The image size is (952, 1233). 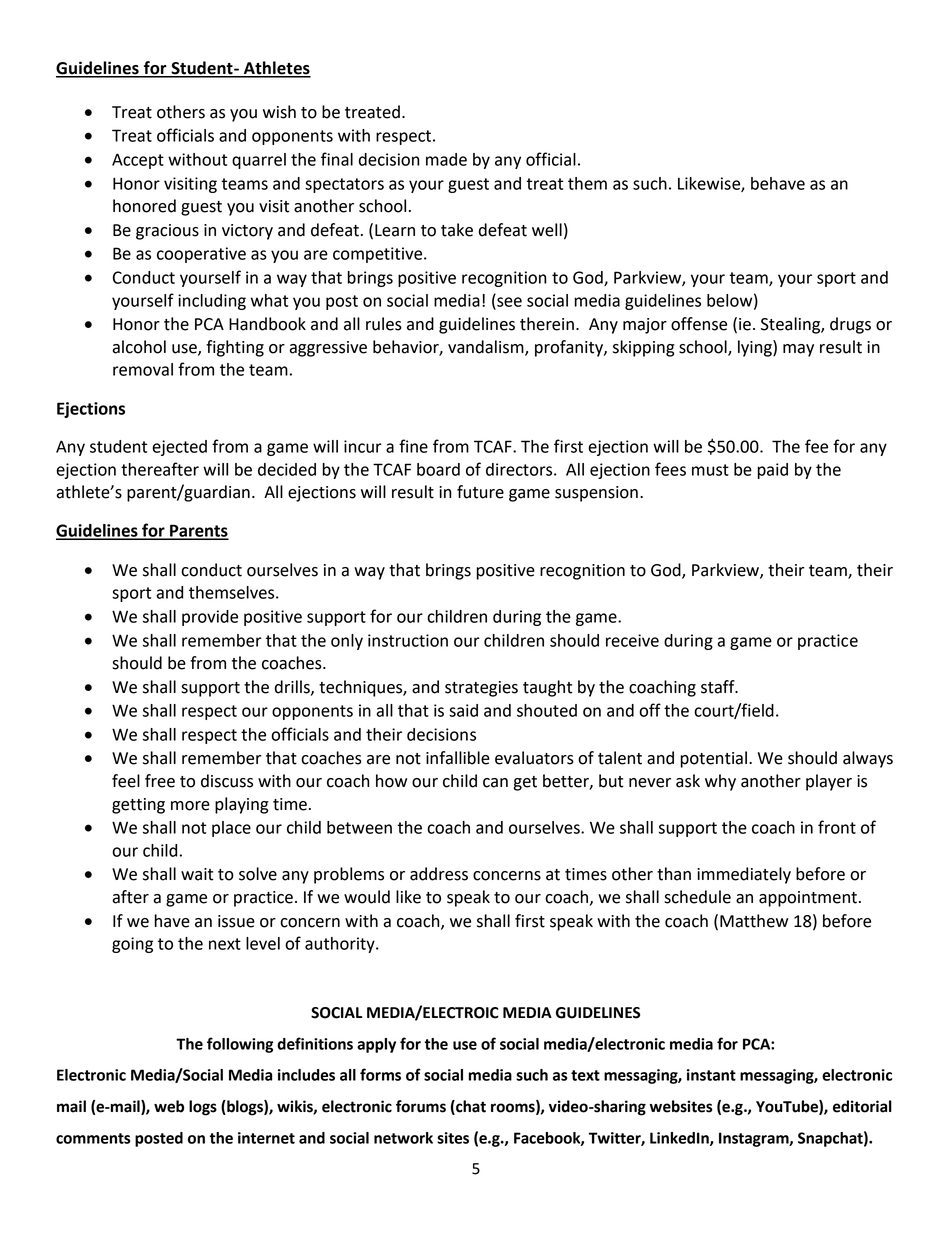 What do you see at coordinates (138, 161) in the page?
I see `Accept` at bounding box center [138, 161].
